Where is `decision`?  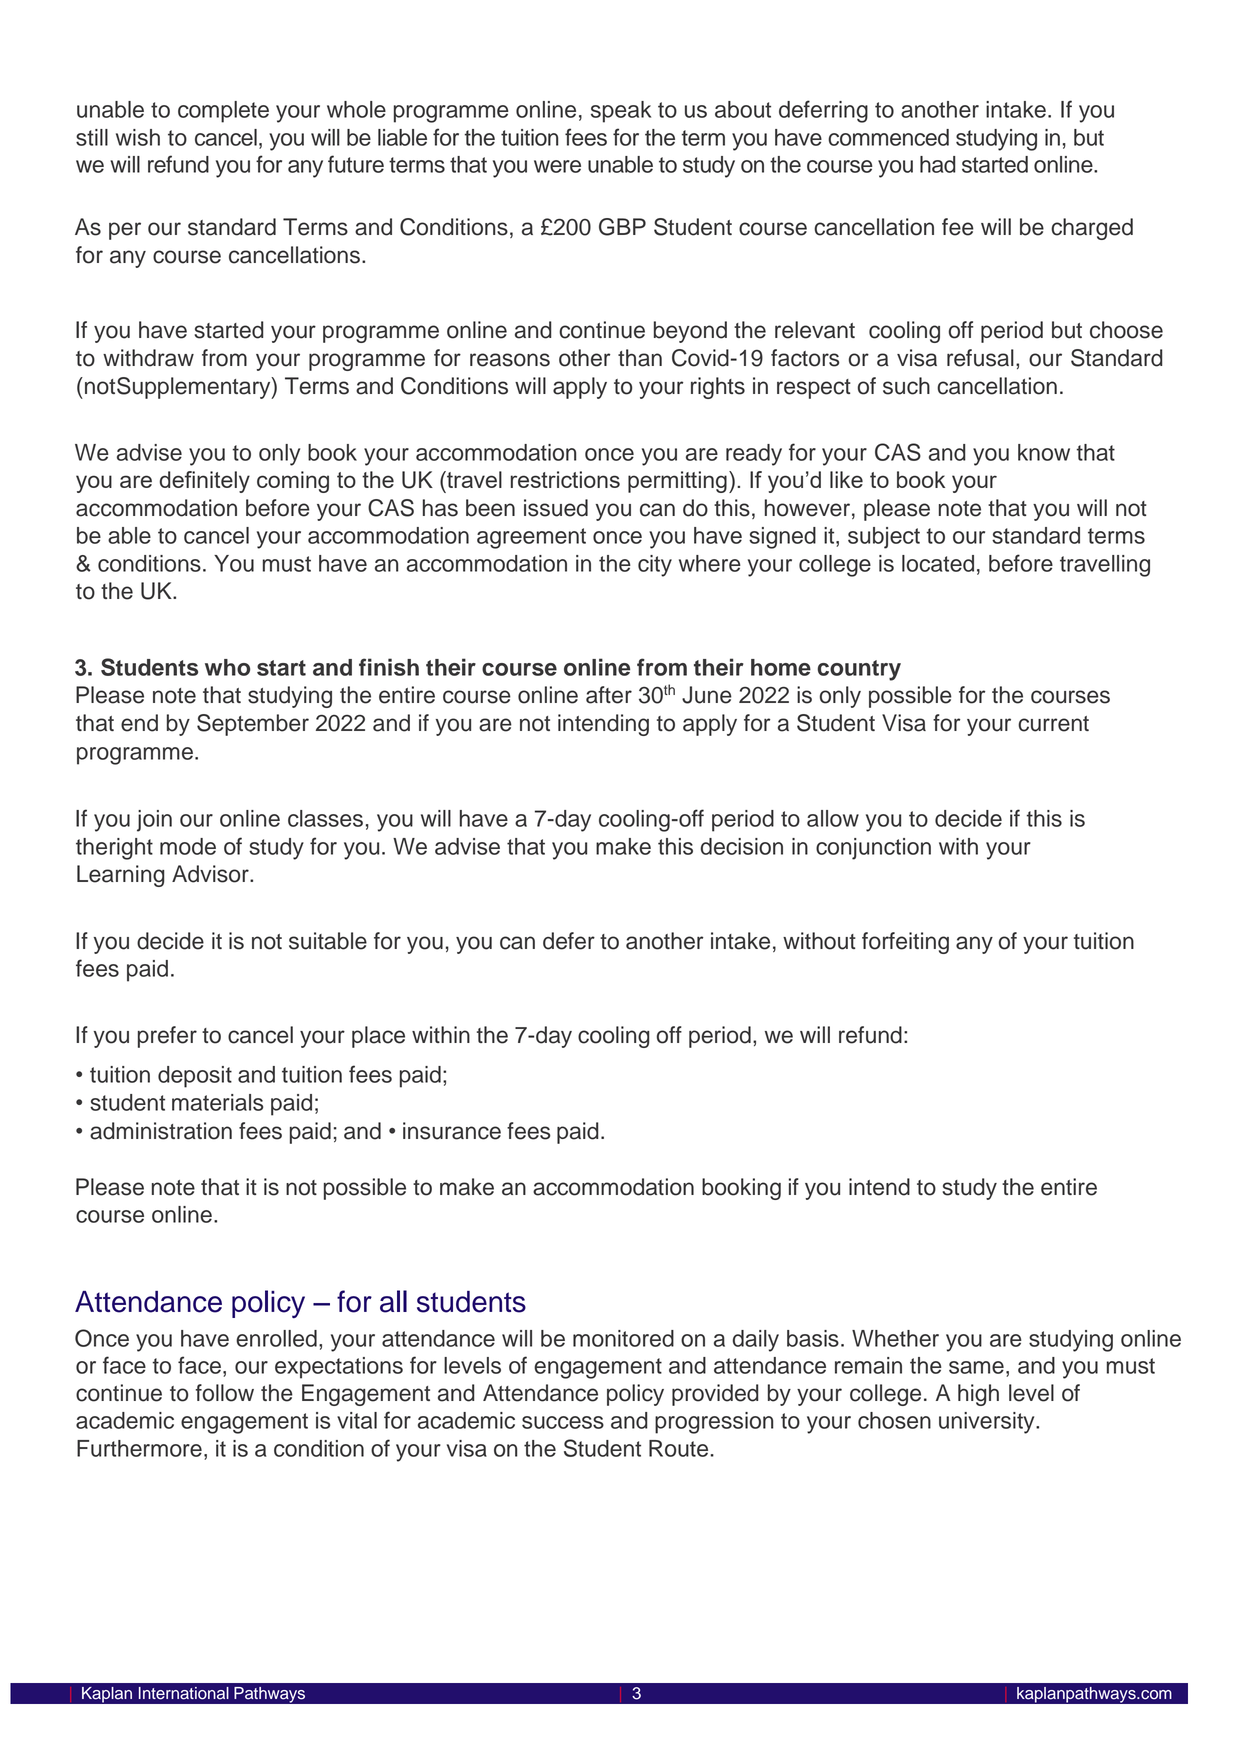 decision is located at coordinates (742, 846).
